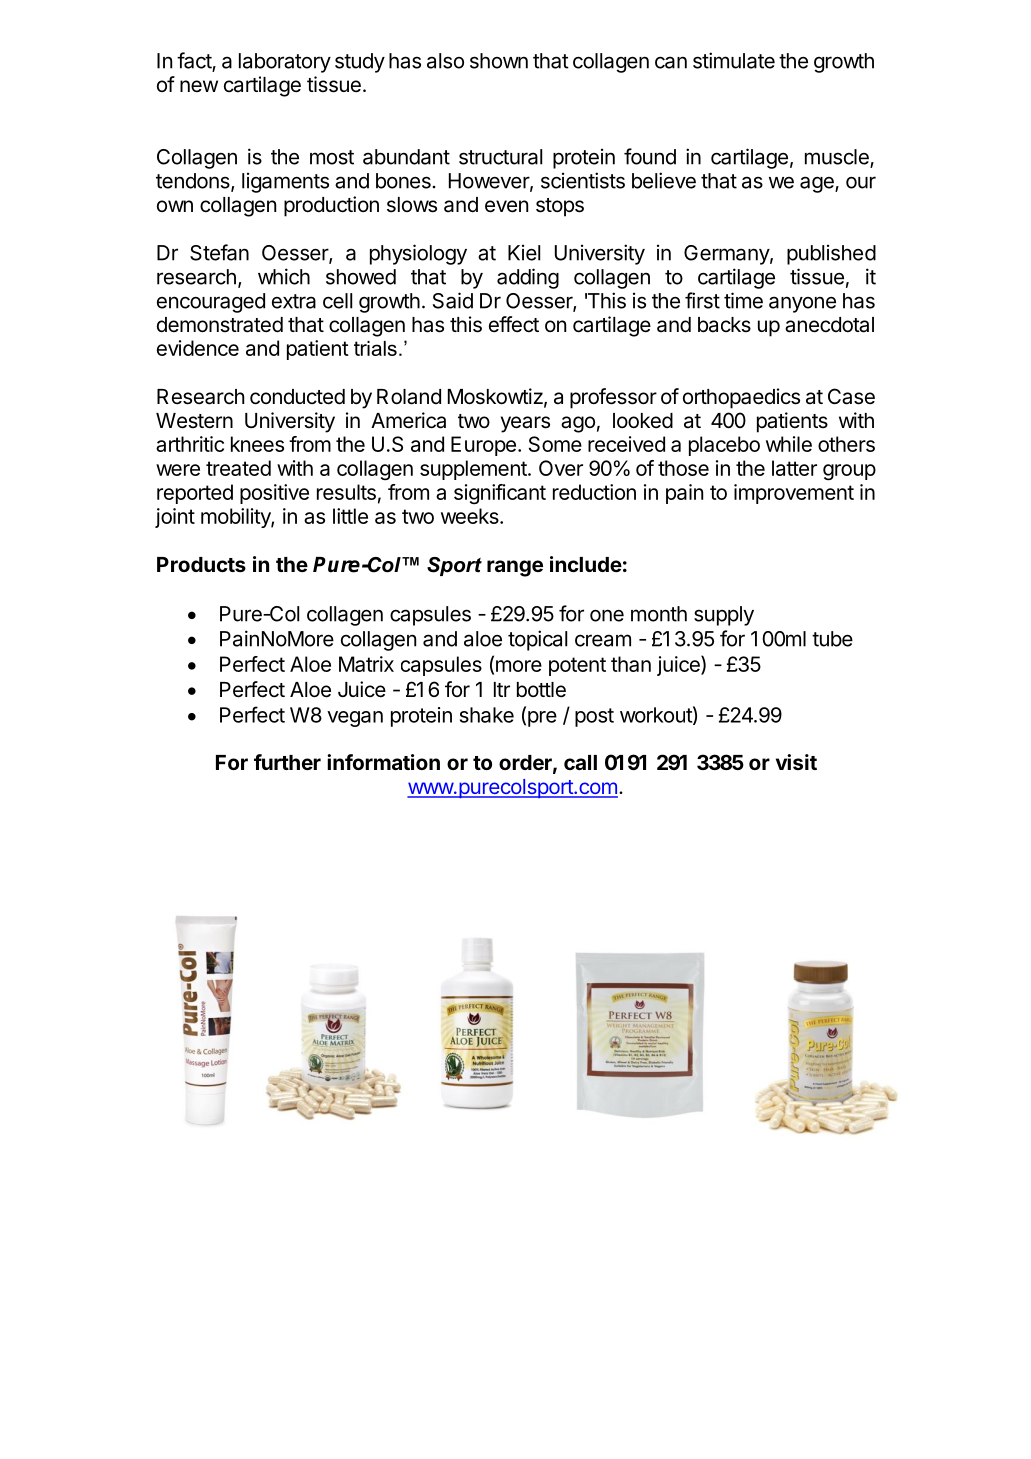 The width and height of the image is (1031, 1459). Describe the element at coordinates (794, 468) in the image. I see `latter` at that location.
